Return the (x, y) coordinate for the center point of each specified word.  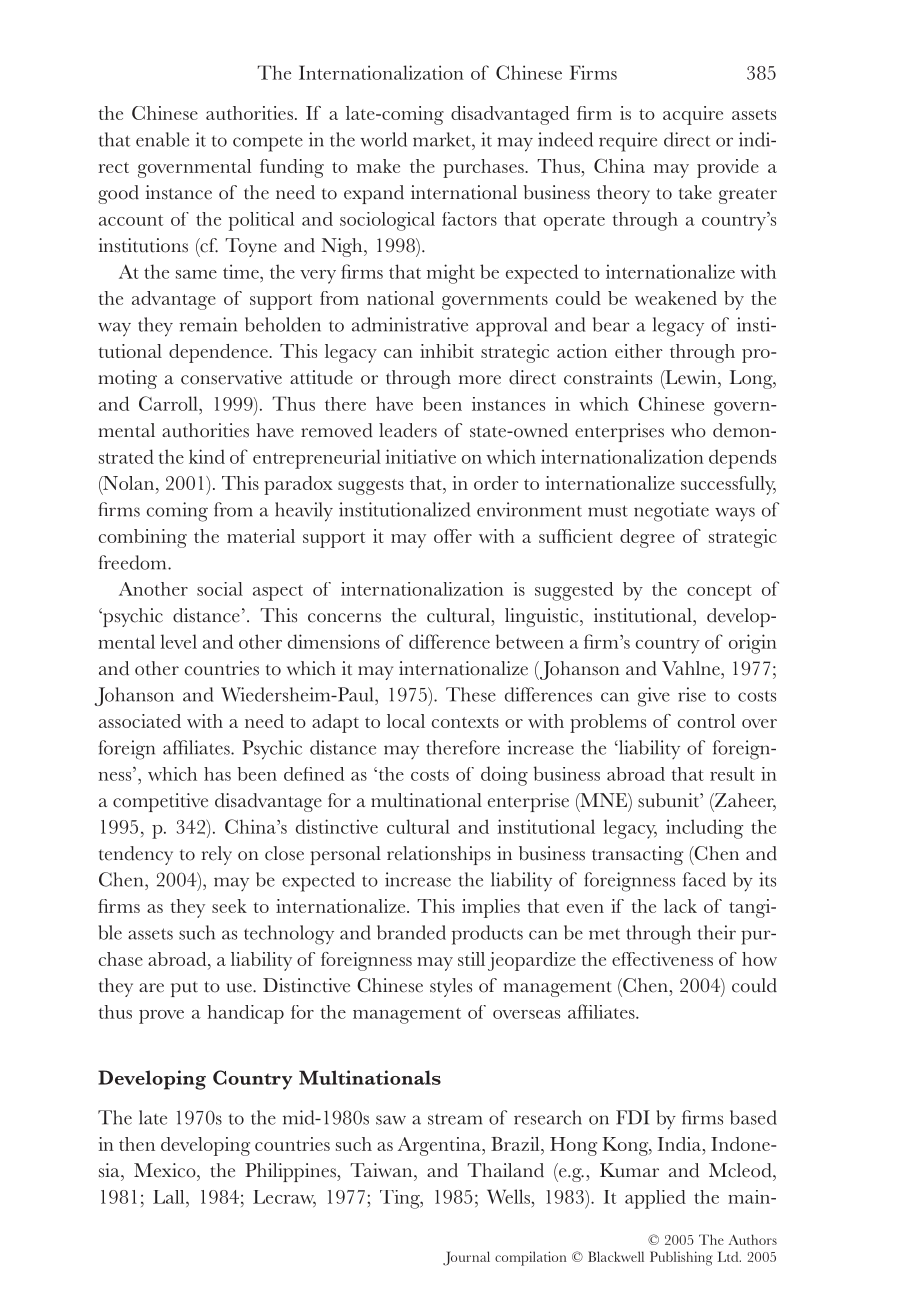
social (220, 589)
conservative (231, 377)
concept (719, 593)
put (184, 989)
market (443, 139)
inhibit (447, 351)
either (639, 351)
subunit (669, 800)
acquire (693, 115)
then (137, 1144)
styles (451, 987)
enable (162, 139)
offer (453, 536)
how (759, 959)
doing (504, 776)
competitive (160, 802)
